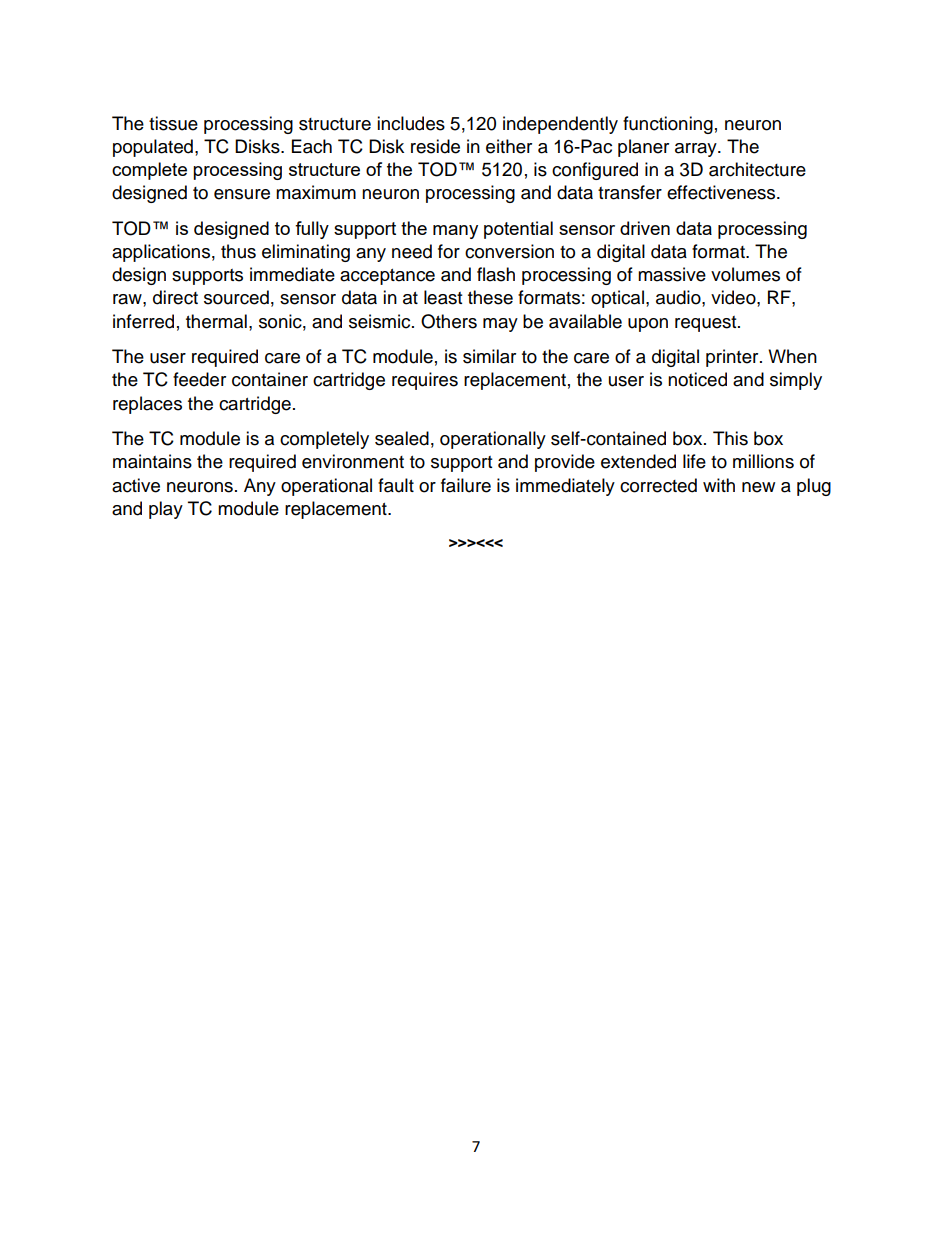 The width and height of the screenshot is (952, 1233). Describe the element at coordinates (425, 381) in the screenshot. I see `requires` at that location.
